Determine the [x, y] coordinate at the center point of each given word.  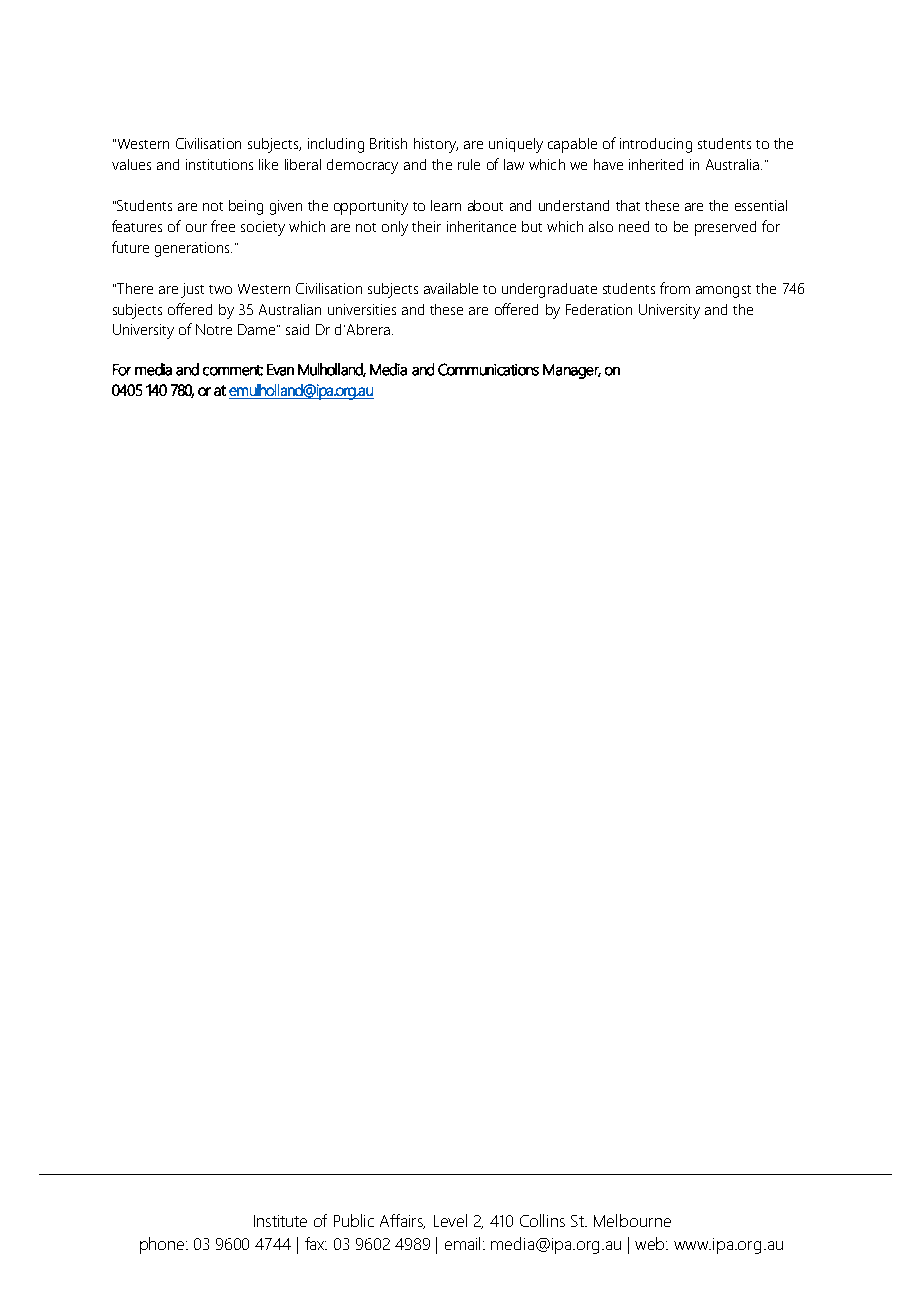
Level [450, 1220]
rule [469, 164]
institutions [219, 164]
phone [163, 1245]
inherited [656, 164]
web [651, 1243]
